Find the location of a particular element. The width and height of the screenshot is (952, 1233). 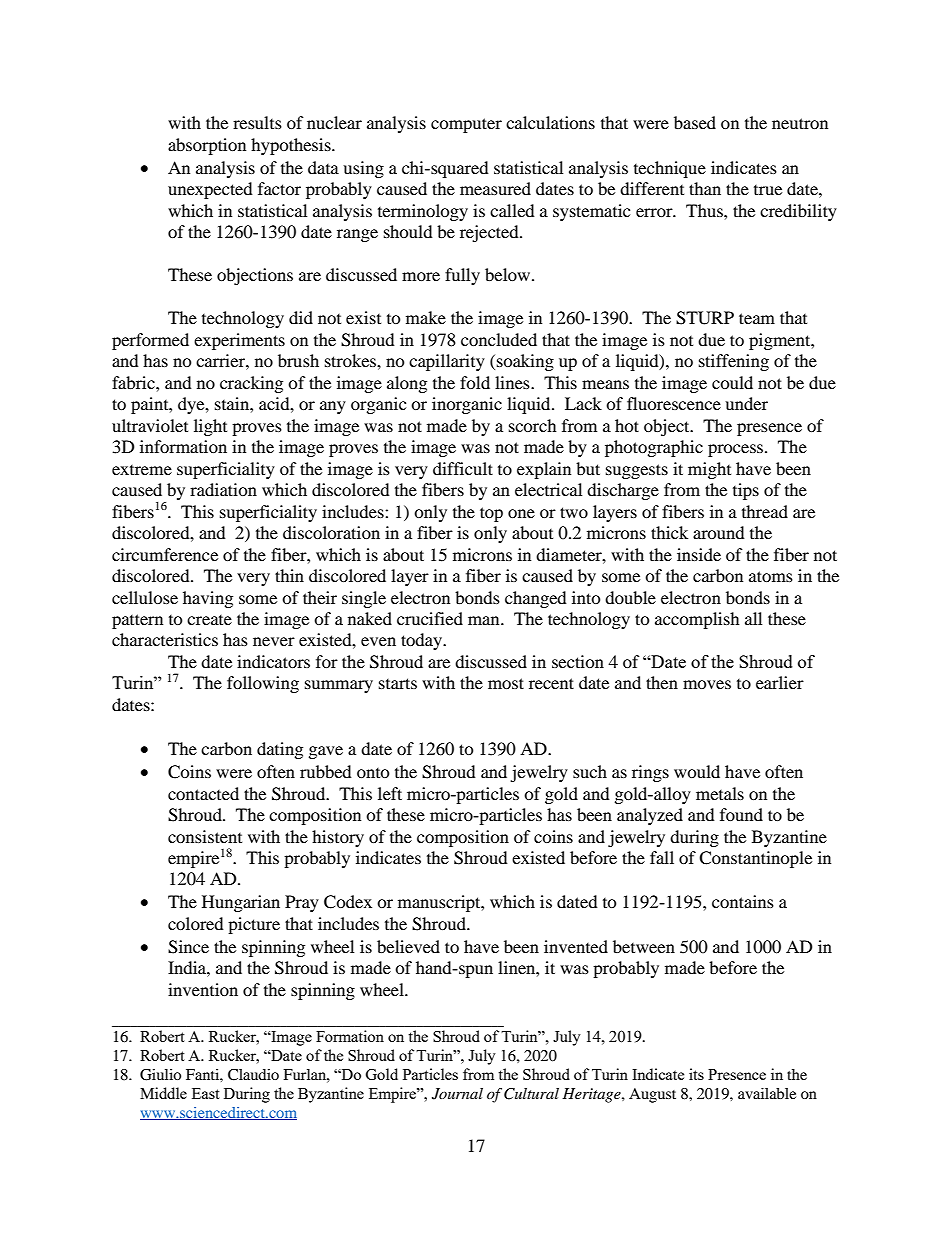

left is located at coordinates (390, 793).
